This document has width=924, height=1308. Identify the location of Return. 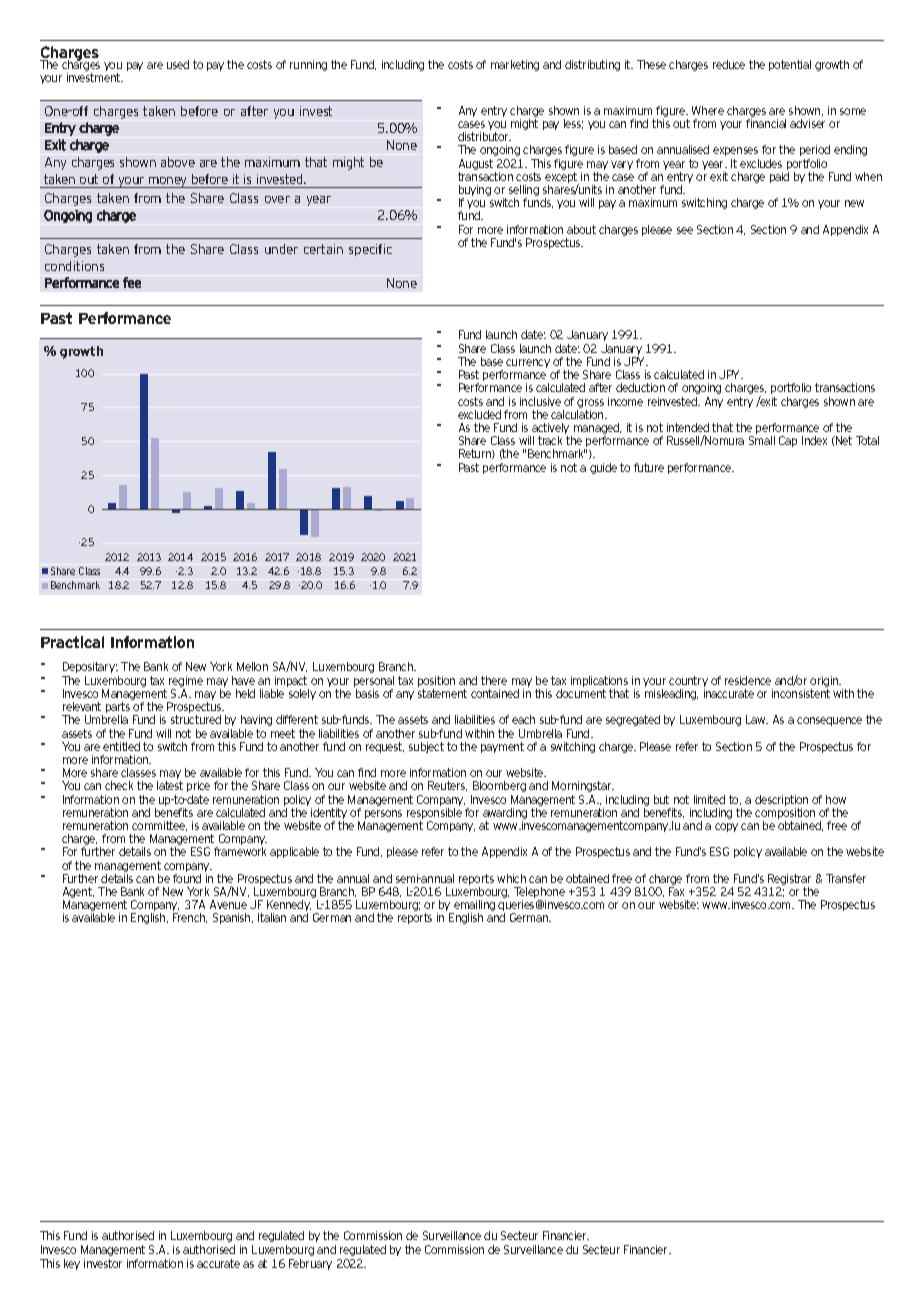
(476, 454).
